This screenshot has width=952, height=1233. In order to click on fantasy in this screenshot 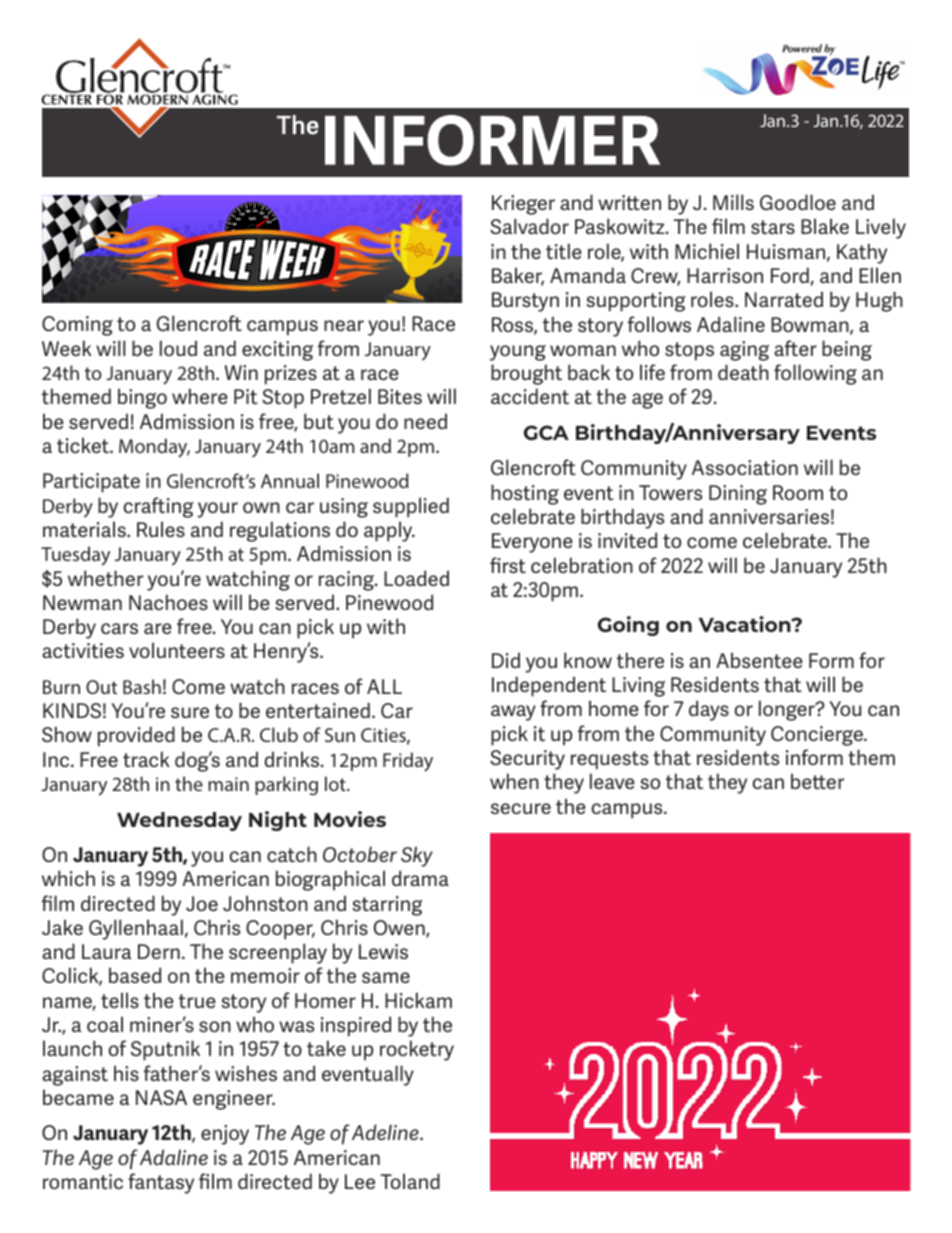, I will do `click(161, 1183)`.
